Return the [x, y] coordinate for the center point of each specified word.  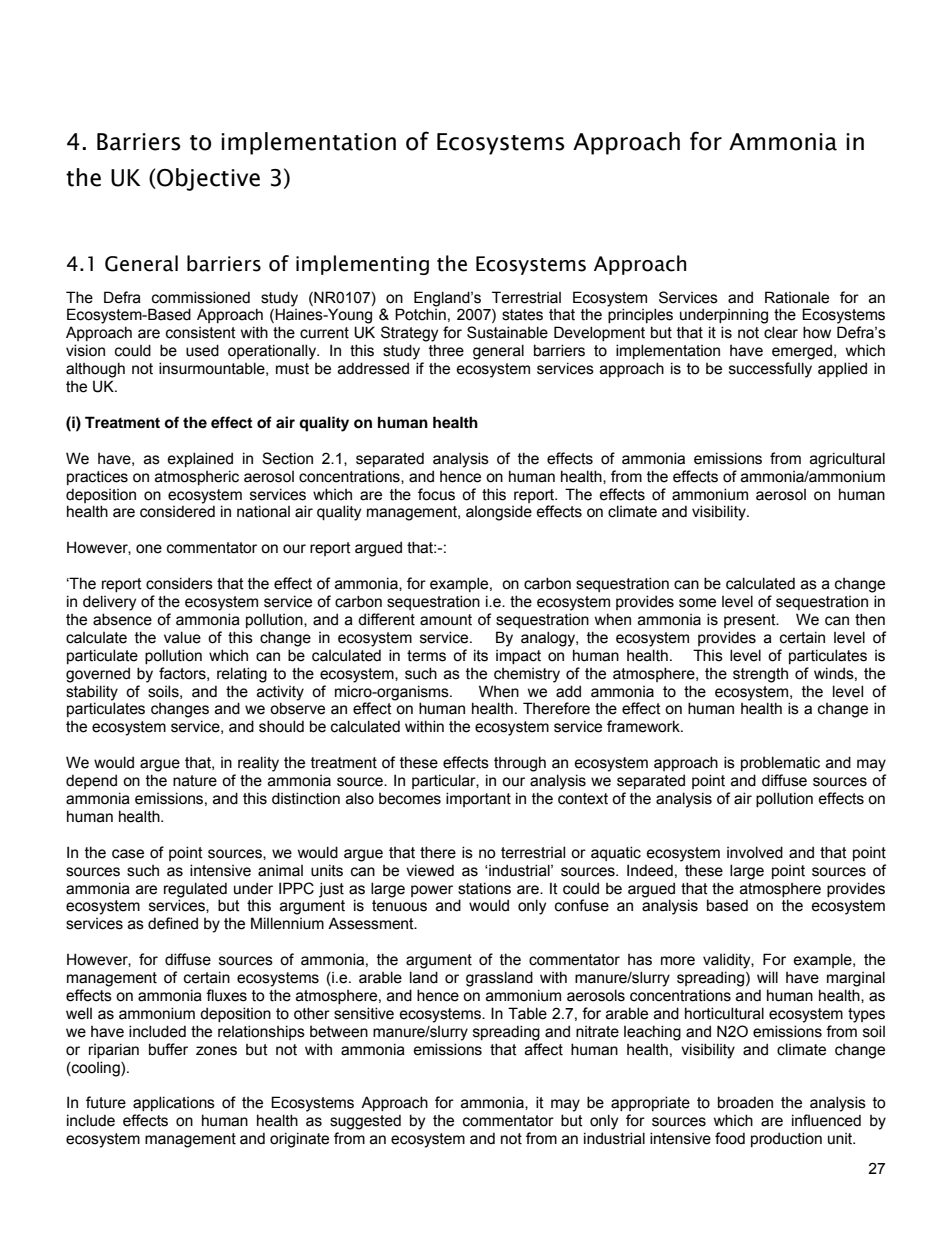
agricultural [847, 460]
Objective [207, 179]
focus [436, 494]
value [182, 637]
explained [200, 459]
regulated [195, 890]
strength [760, 675]
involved [755, 852]
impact [518, 657]
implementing [362, 265]
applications [174, 1103]
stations [484, 888]
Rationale [797, 297]
